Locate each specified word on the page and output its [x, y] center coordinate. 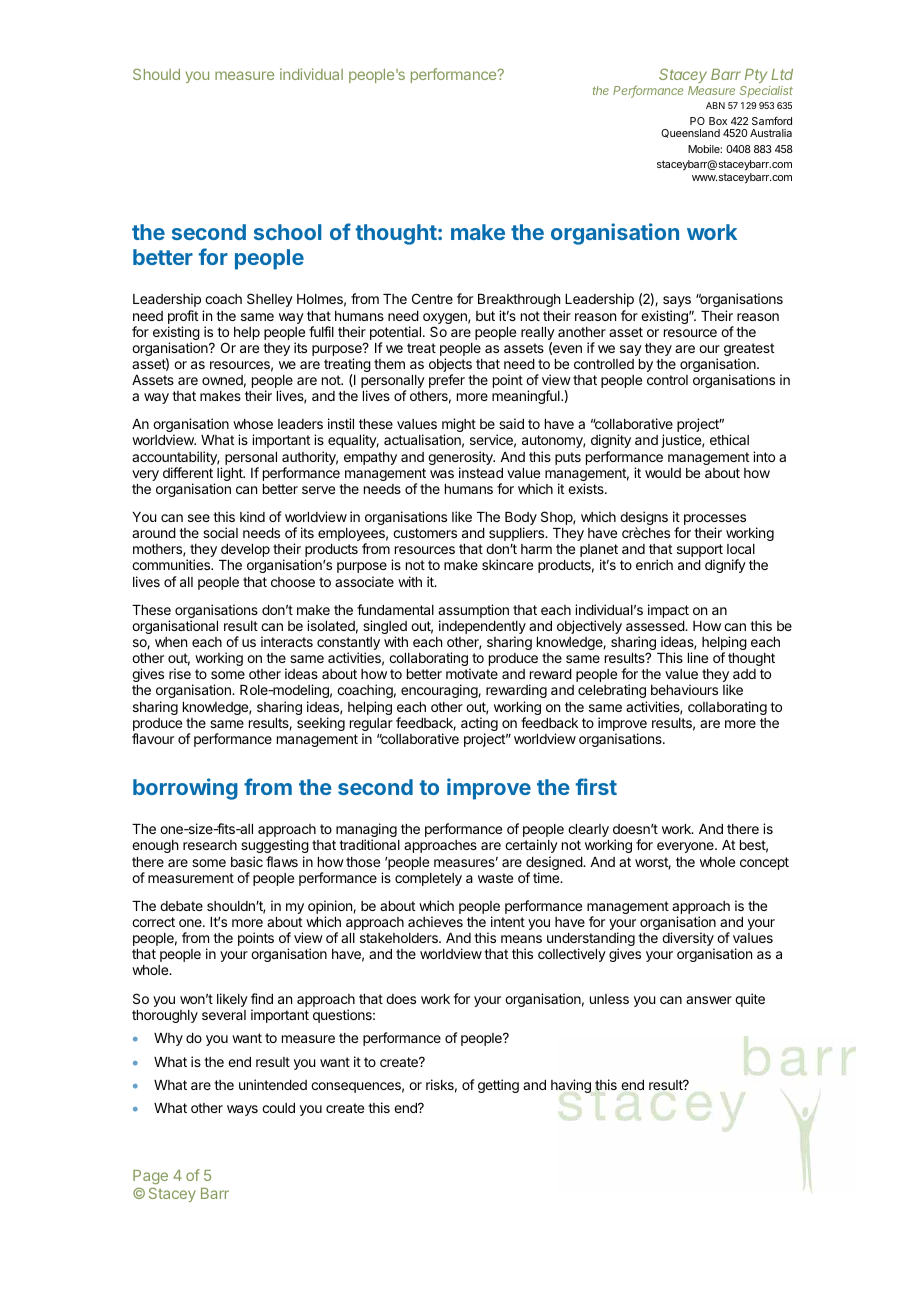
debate [181, 906]
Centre [432, 298]
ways [242, 1110]
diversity [688, 940]
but [485, 316]
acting [479, 725]
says [677, 301]
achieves [435, 921]
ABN [715, 105]
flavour [153, 738]
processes [715, 521]
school [287, 232]
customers [425, 533]
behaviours [684, 689]
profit [183, 317]
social [220, 532]
